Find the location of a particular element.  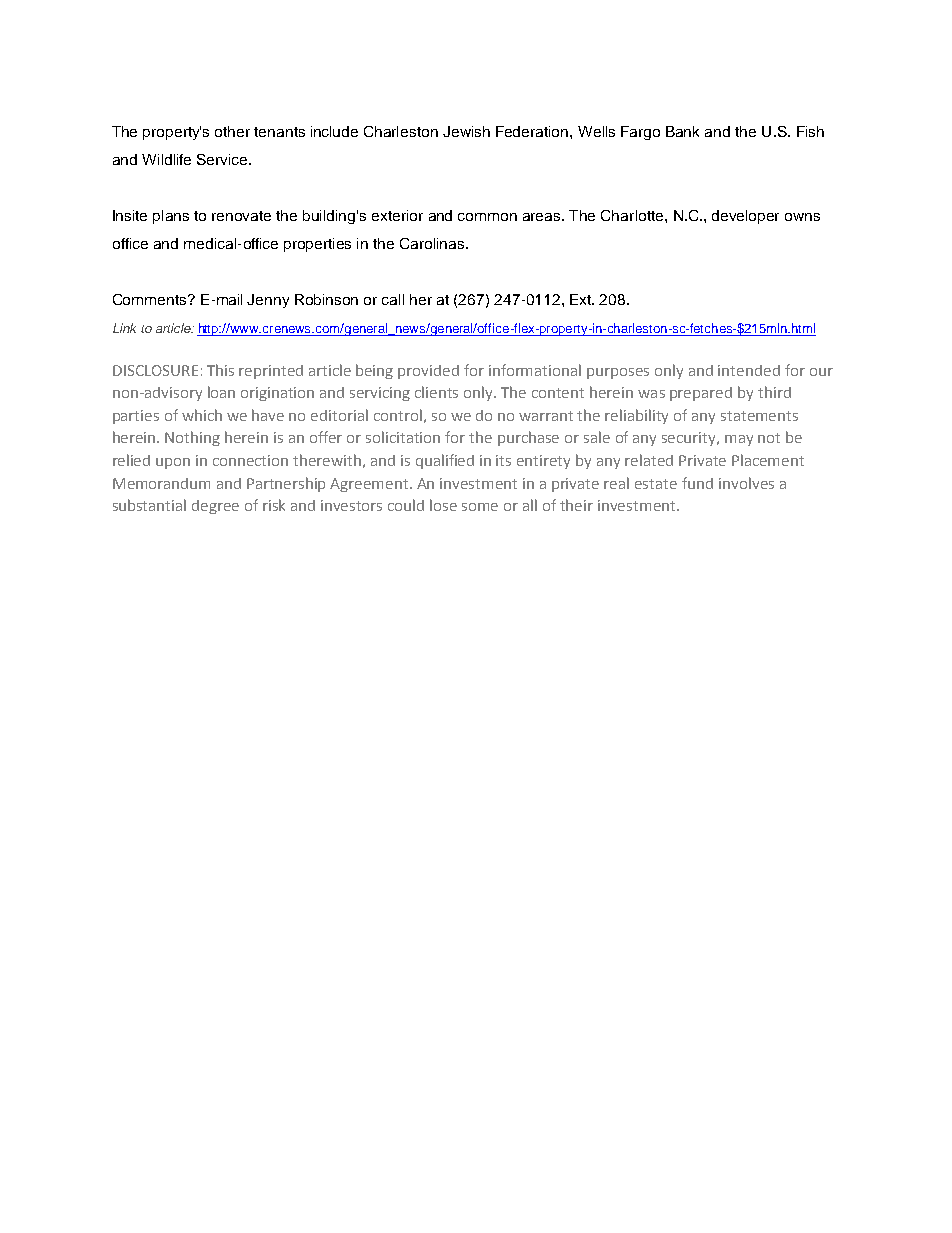

Bank is located at coordinates (682, 131).
